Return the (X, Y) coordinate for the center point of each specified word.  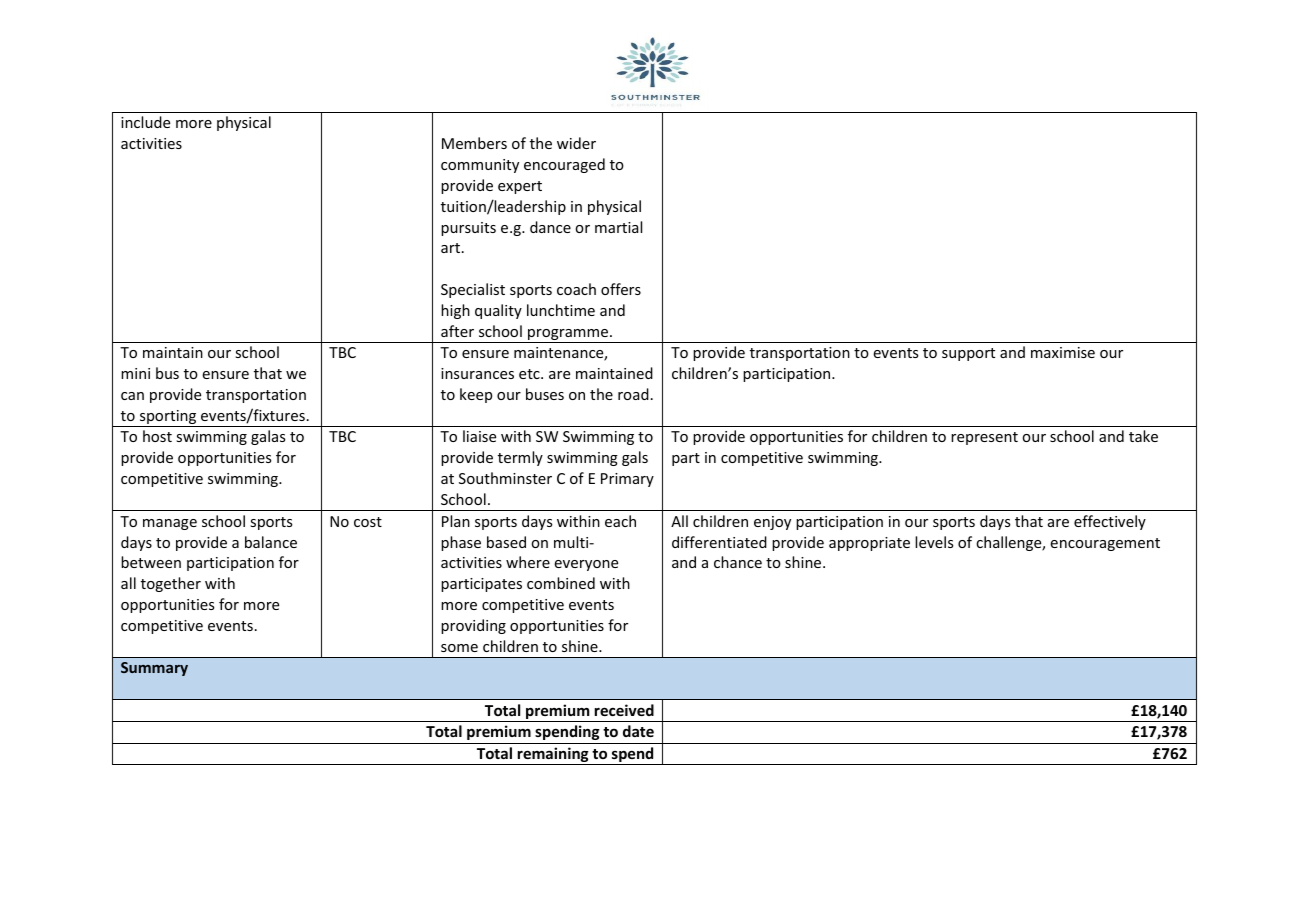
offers (621, 289)
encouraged (564, 165)
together (171, 584)
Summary (154, 669)
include (145, 122)
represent (984, 438)
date (638, 731)
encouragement (1105, 544)
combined (561, 583)
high (455, 311)
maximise (1063, 352)
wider (576, 143)
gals (635, 458)
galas (268, 437)
